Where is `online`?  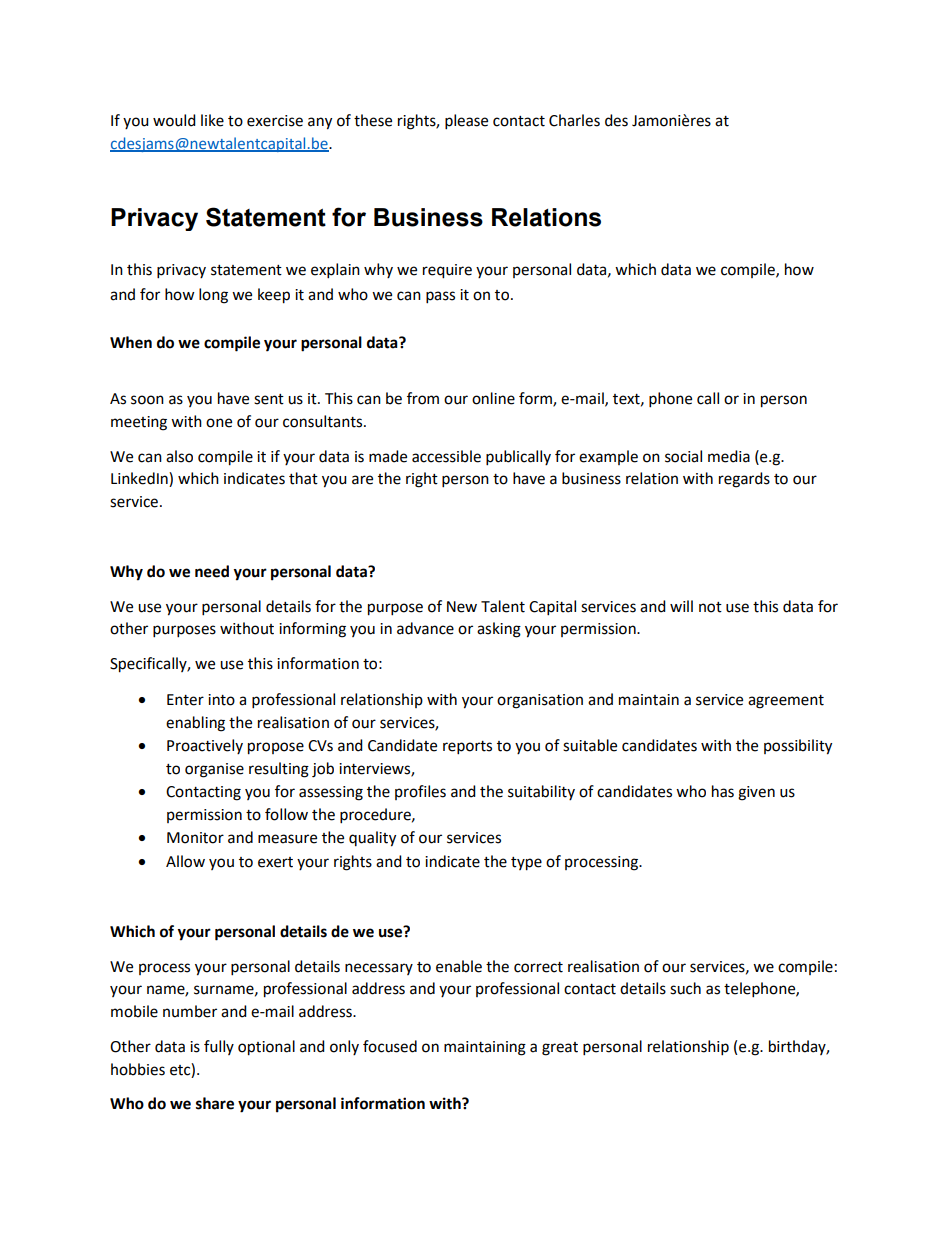
online is located at coordinates (493, 398).
